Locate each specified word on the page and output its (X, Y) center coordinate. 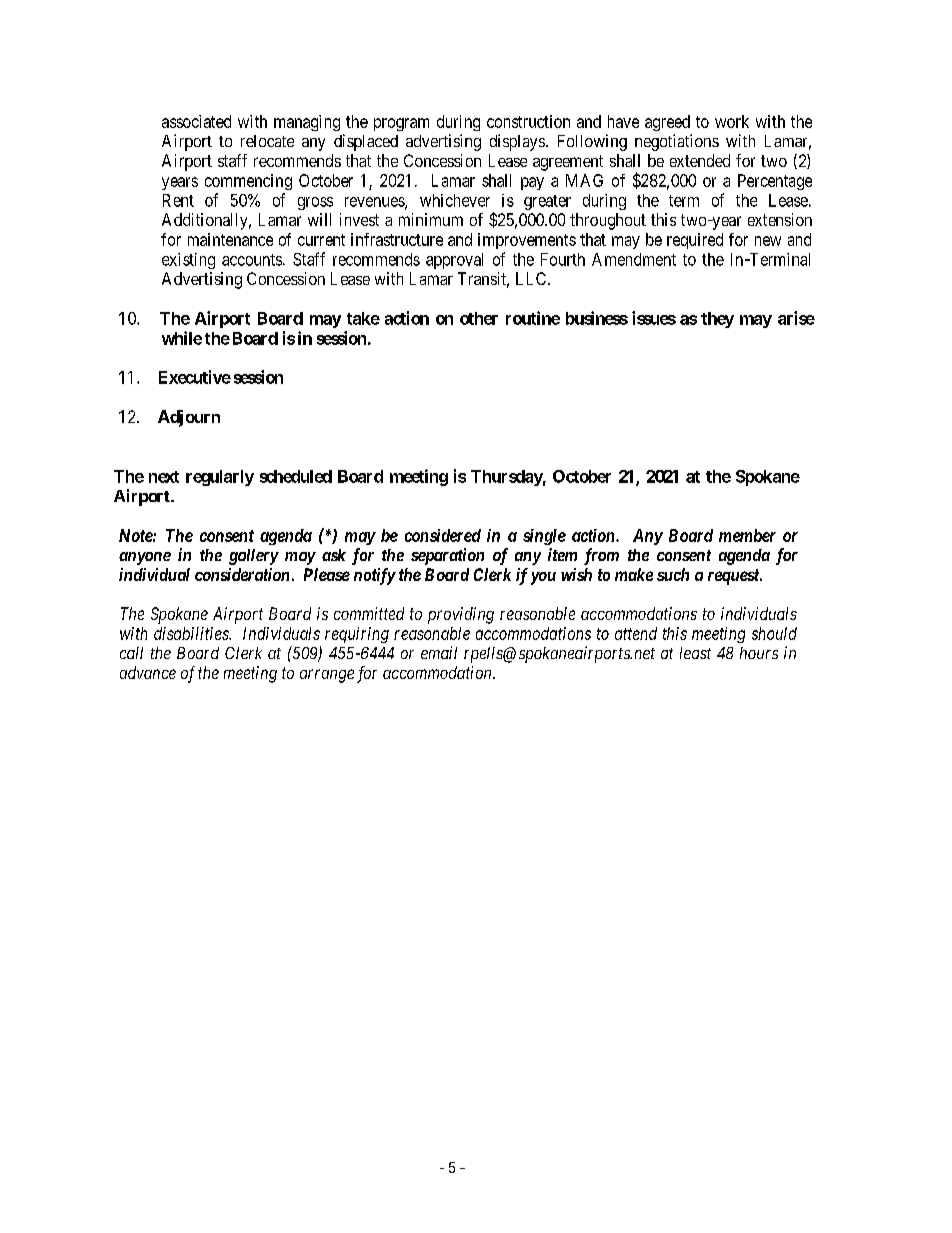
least (695, 653)
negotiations (677, 142)
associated (196, 121)
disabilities (192, 633)
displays (517, 142)
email (439, 652)
